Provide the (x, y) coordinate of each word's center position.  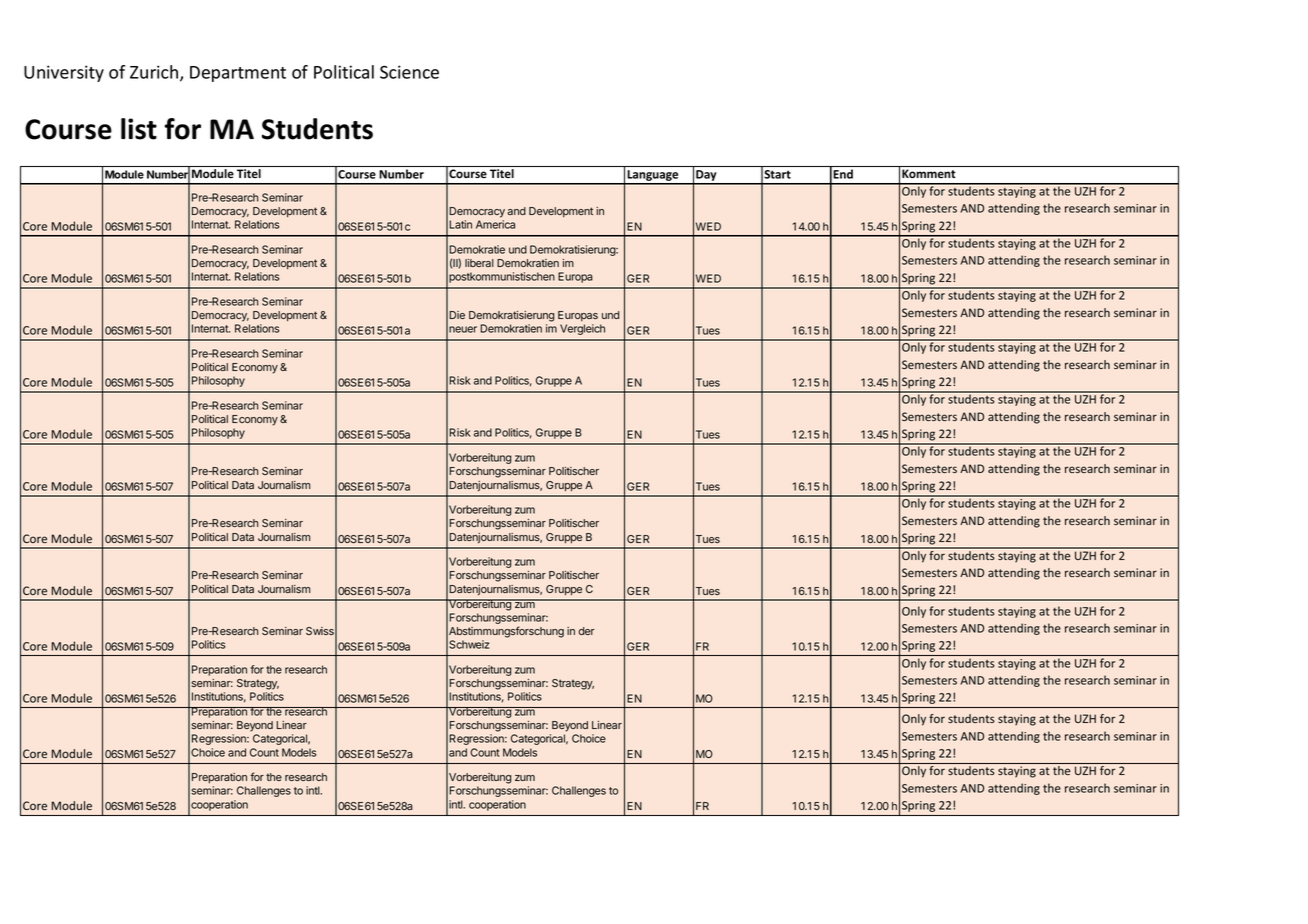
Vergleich (582, 329)
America (495, 224)
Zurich (155, 73)
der (587, 631)
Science (409, 72)
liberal (479, 263)
